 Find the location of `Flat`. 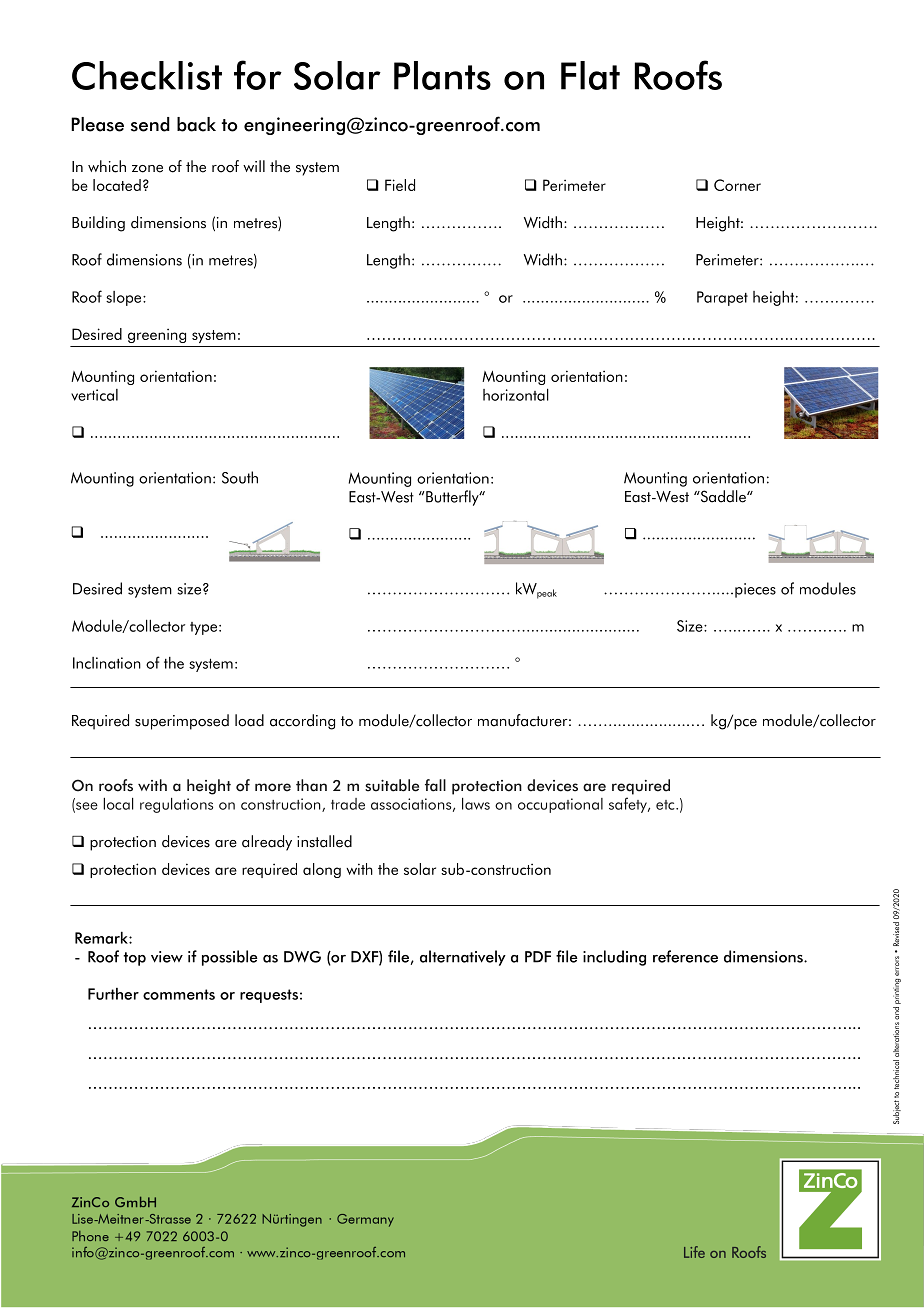

Flat is located at coordinates (590, 75).
